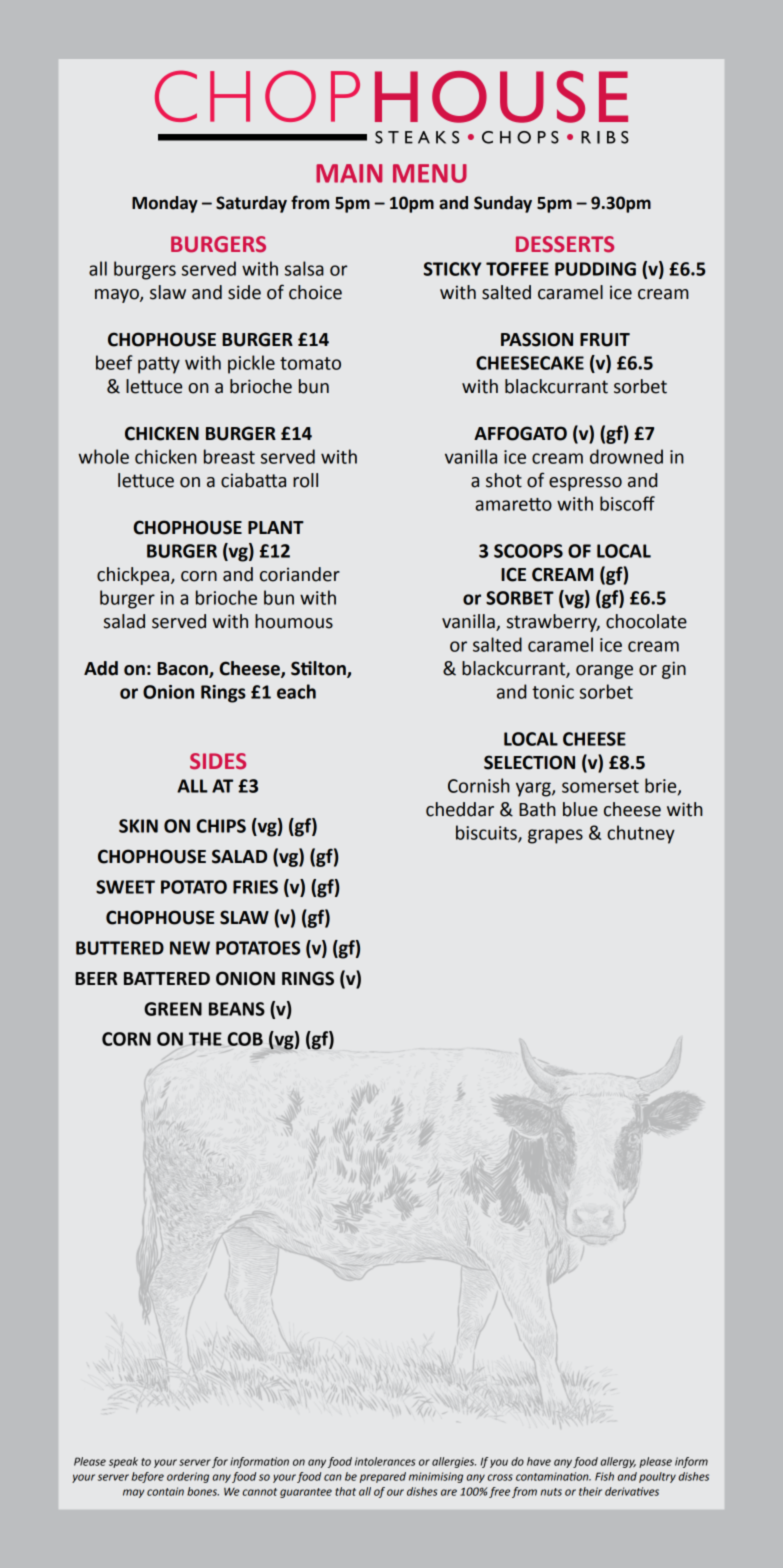 The width and height of the screenshot is (783, 1568). Describe the element at coordinates (385, 1461) in the screenshot. I see `intolerances` at that location.
